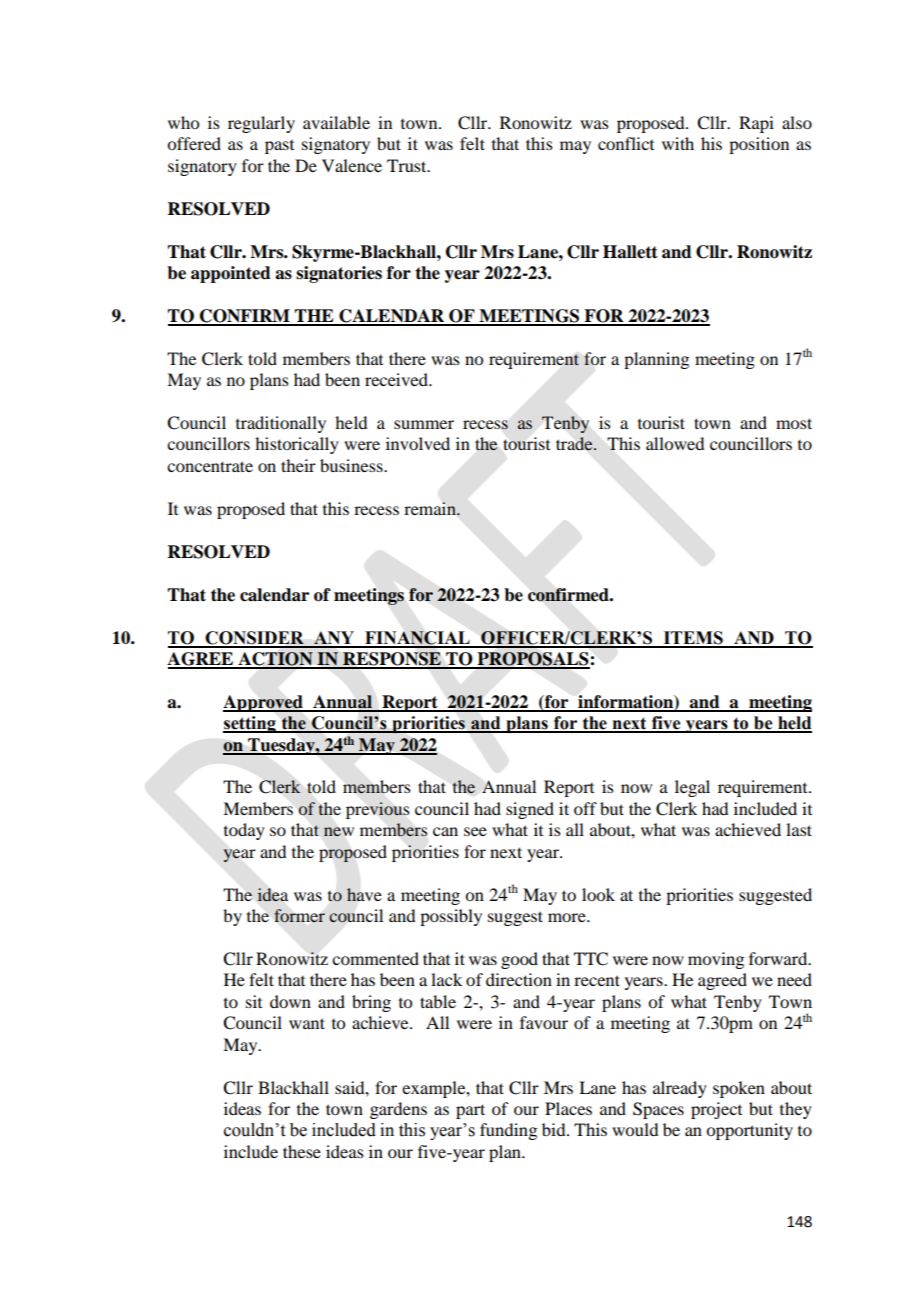 This page has width=924, height=1308. I want to click on legal, so click(692, 788).
